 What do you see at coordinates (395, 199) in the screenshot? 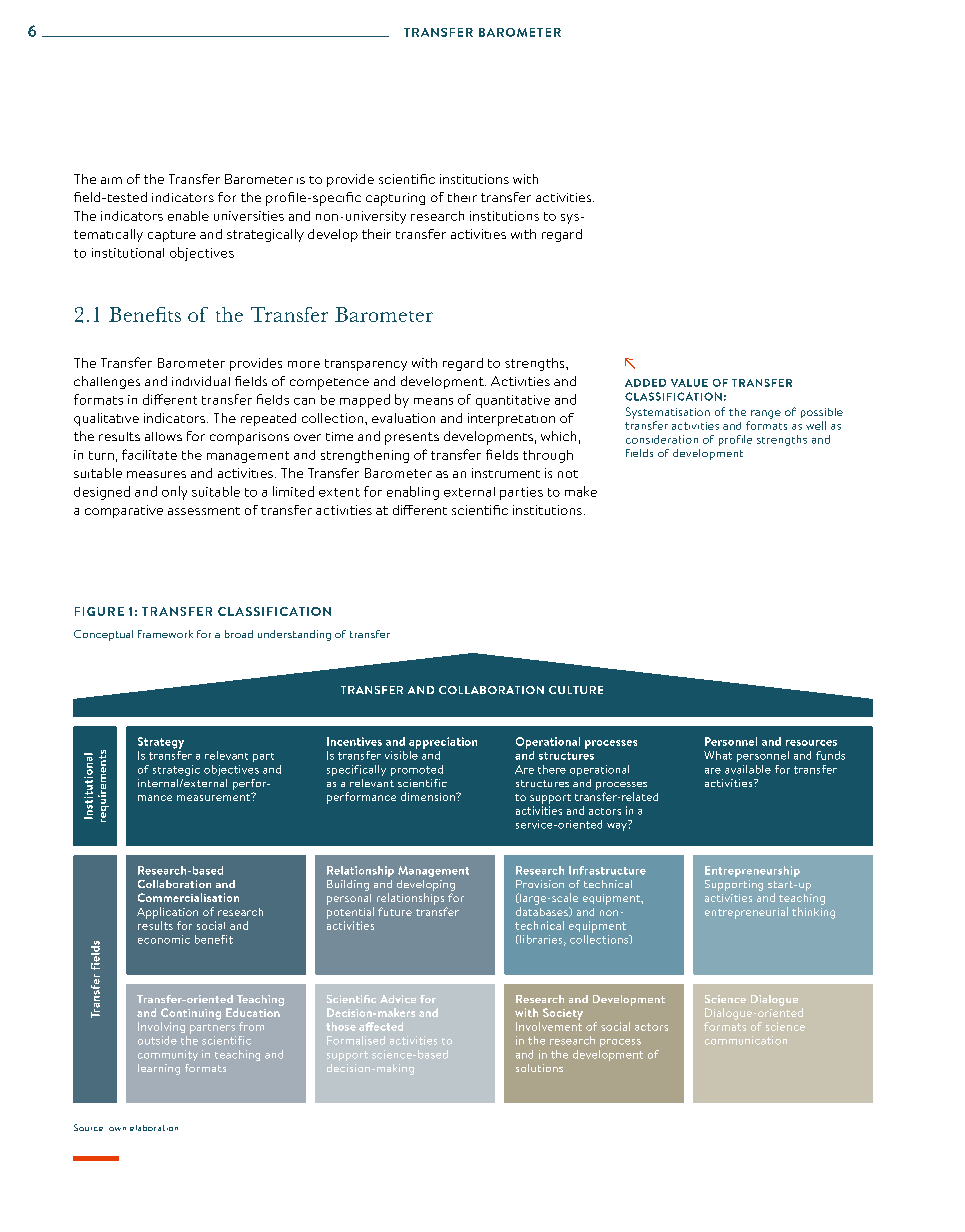
I see `capturing` at bounding box center [395, 199].
